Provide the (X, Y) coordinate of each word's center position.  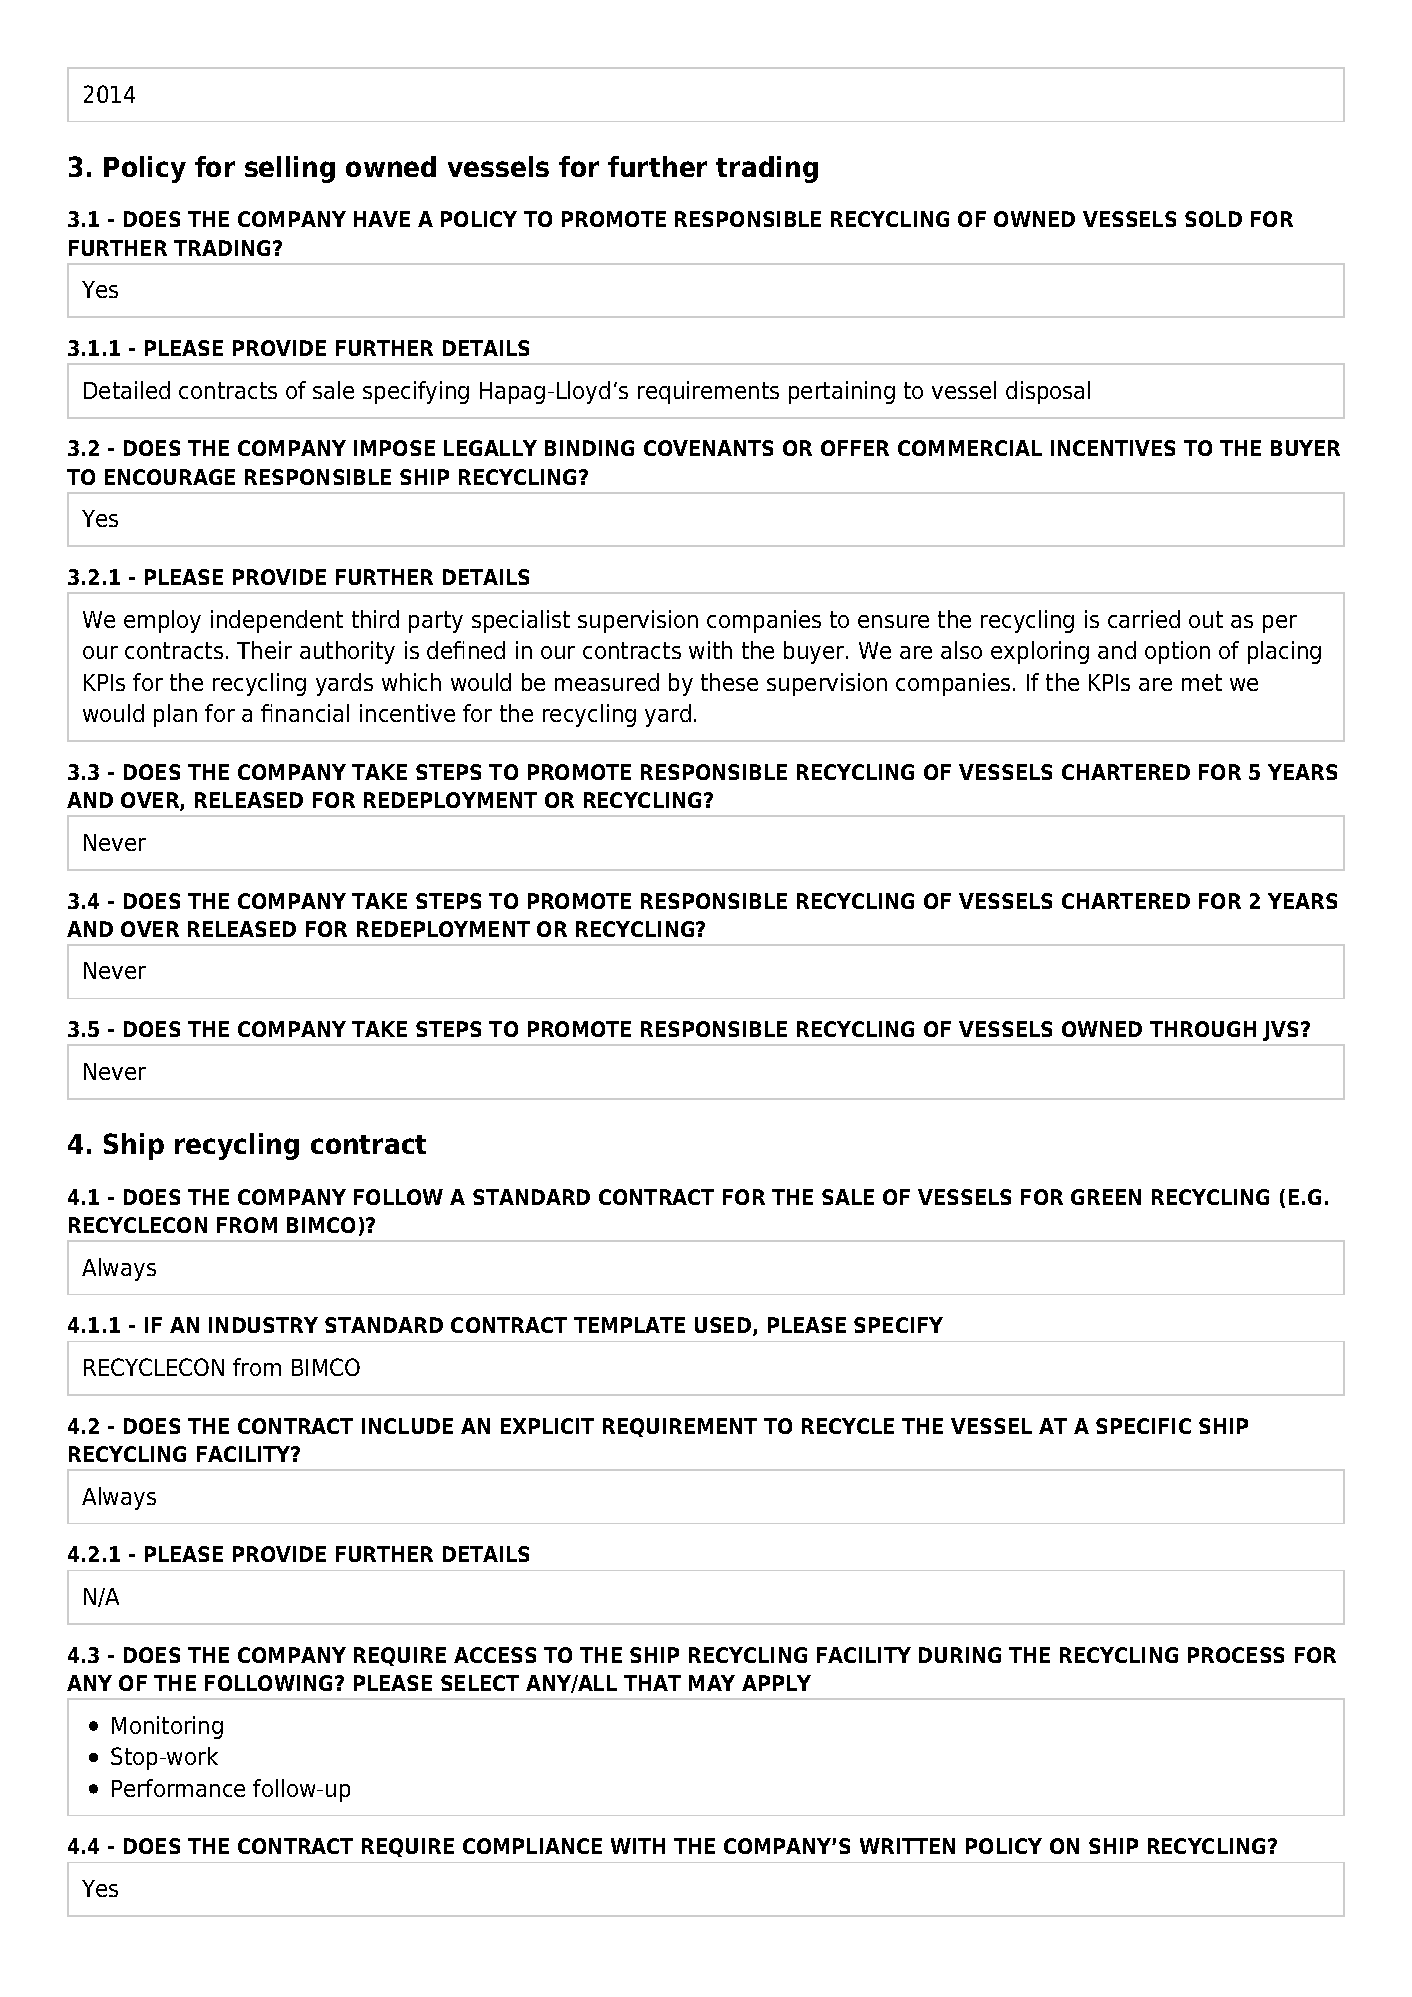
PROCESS (1236, 1655)
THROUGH (1203, 1029)
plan (175, 715)
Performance (178, 1788)
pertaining (842, 392)
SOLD (1213, 219)
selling (290, 169)
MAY (712, 1683)
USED (724, 1326)
